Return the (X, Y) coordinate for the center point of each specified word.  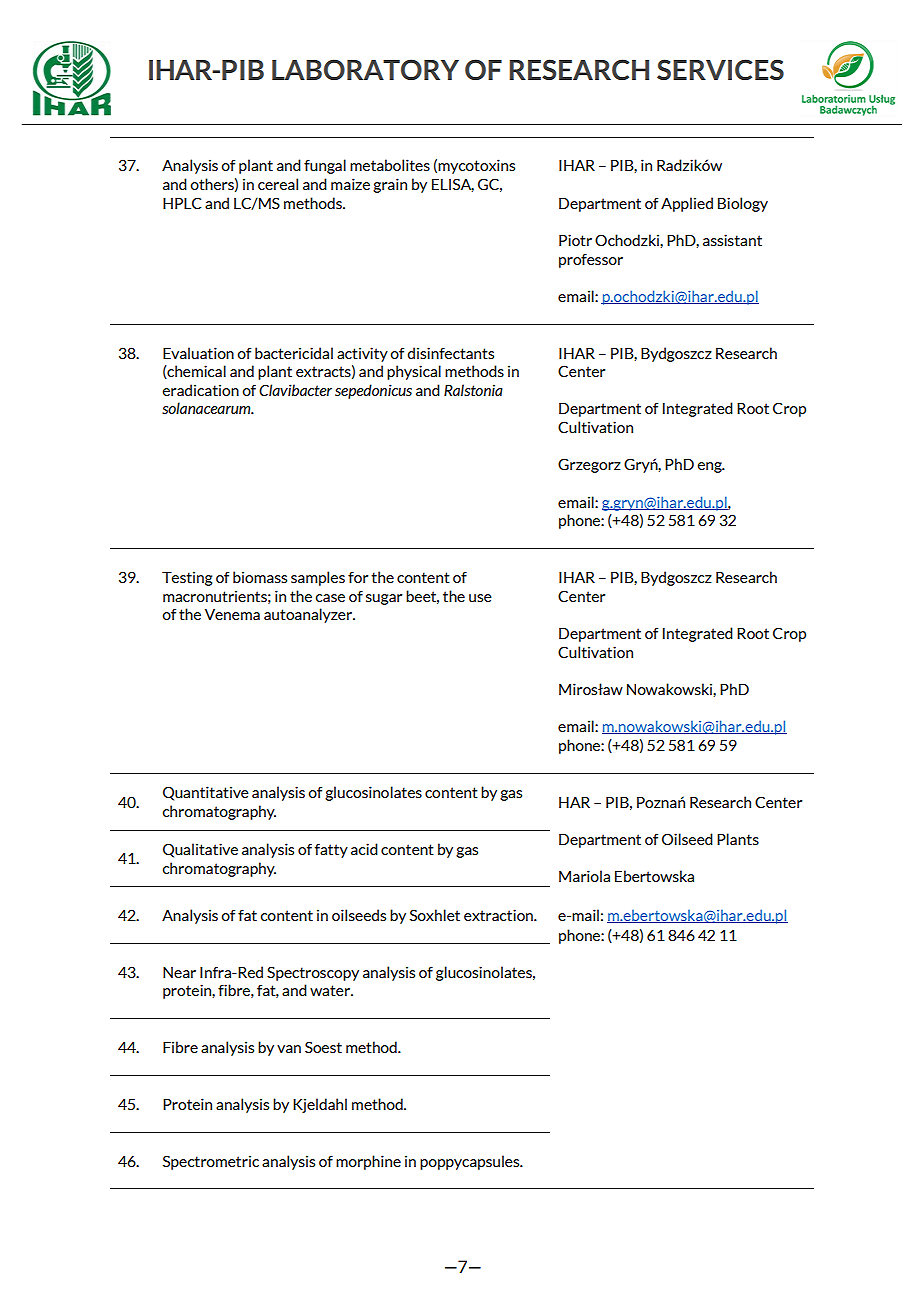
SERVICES (720, 69)
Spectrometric (211, 1162)
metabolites (390, 165)
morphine (368, 1162)
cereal (278, 184)
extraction (499, 915)
